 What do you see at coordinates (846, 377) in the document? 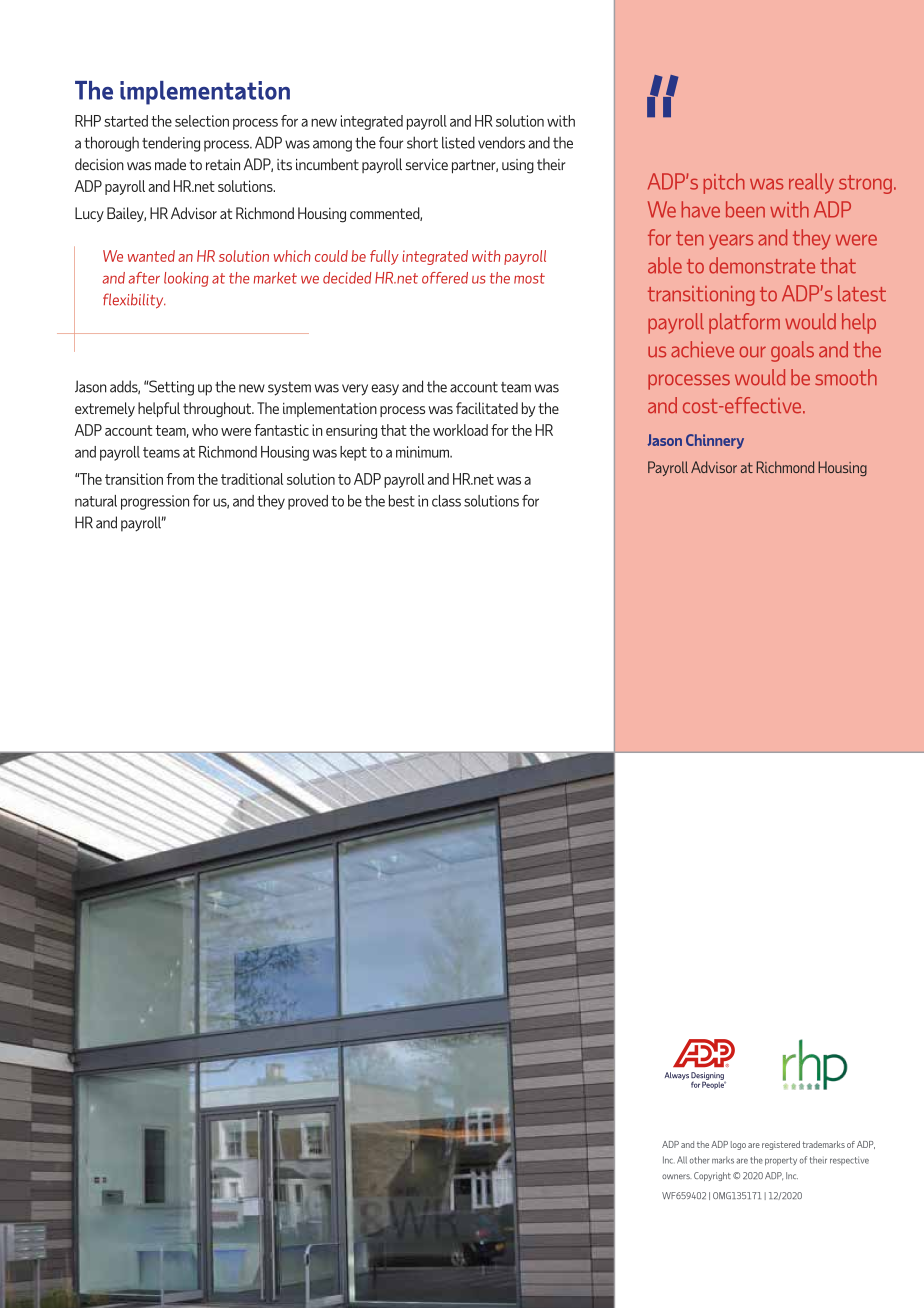
I see `smooth` at bounding box center [846, 377].
